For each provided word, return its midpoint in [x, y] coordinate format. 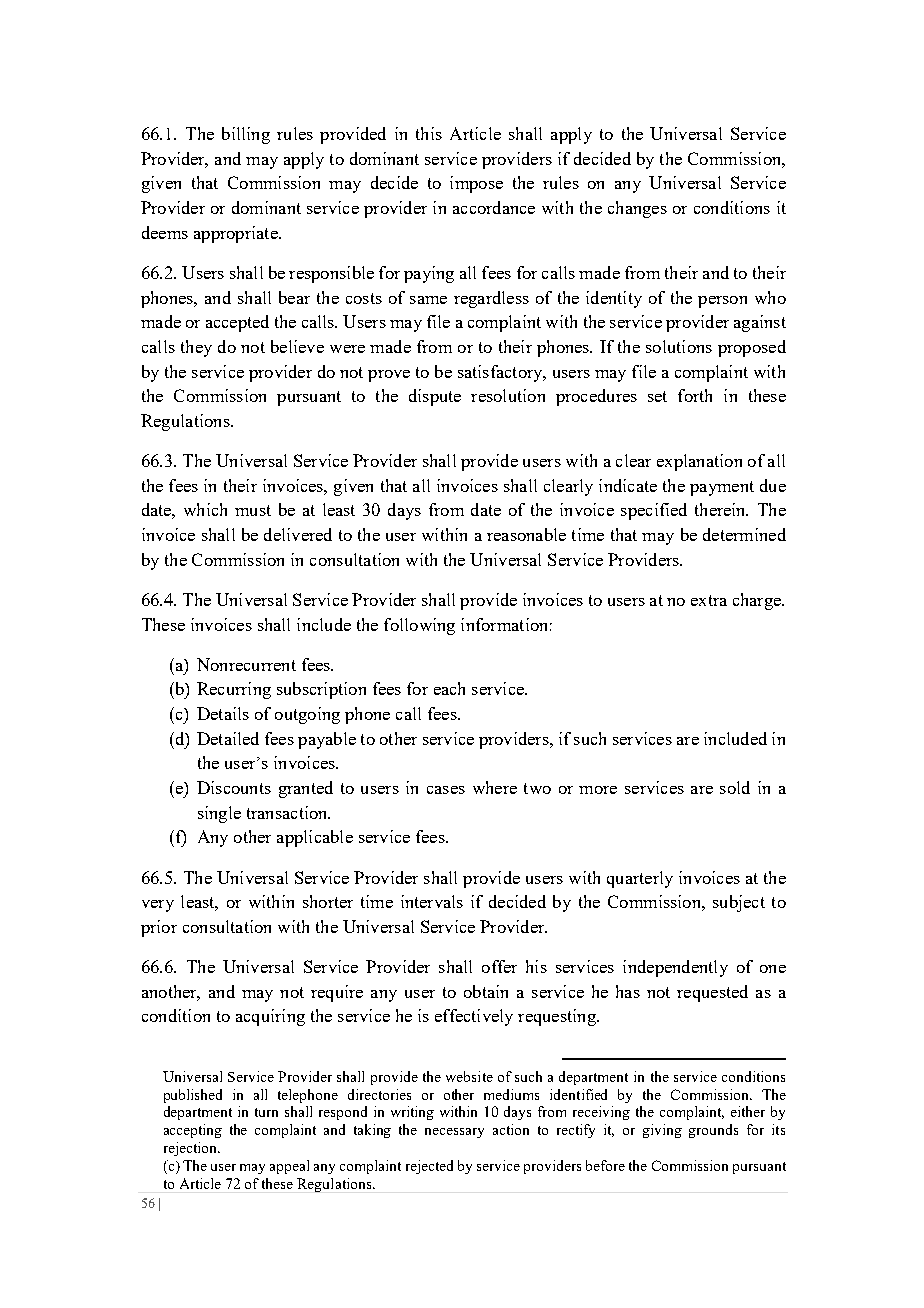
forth [695, 395]
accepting [193, 1131]
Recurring [234, 690]
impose [476, 184]
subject [739, 903]
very [158, 906]
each [449, 688]
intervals [432, 901]
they [196, 348]
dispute [435, 397]
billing [246, 135]
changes [637, 209]
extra [709, 600]
